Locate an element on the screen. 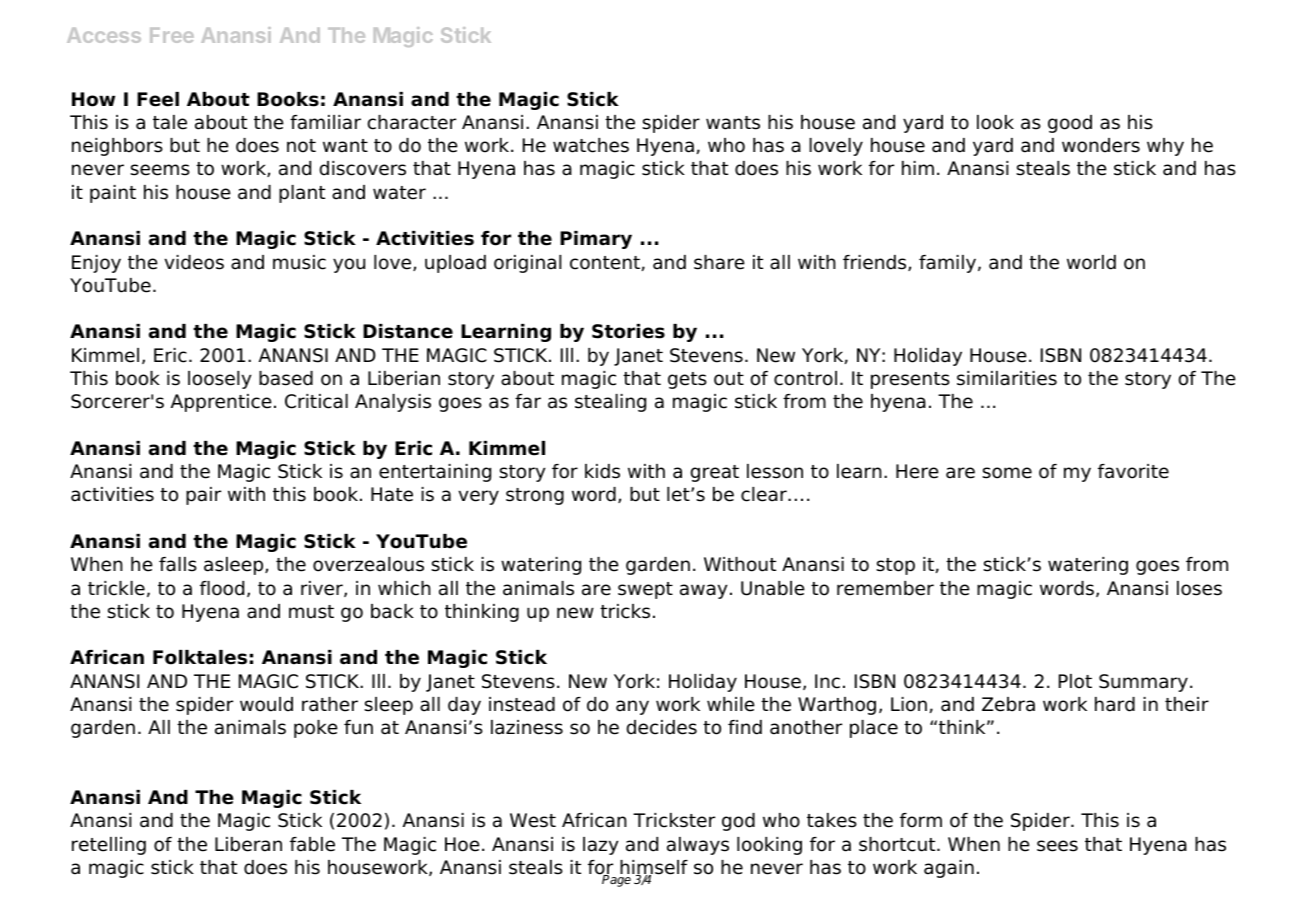 Image resolution: width=1308 pixels, height=924 pixels. good is located at coordinates (1070, 124).
